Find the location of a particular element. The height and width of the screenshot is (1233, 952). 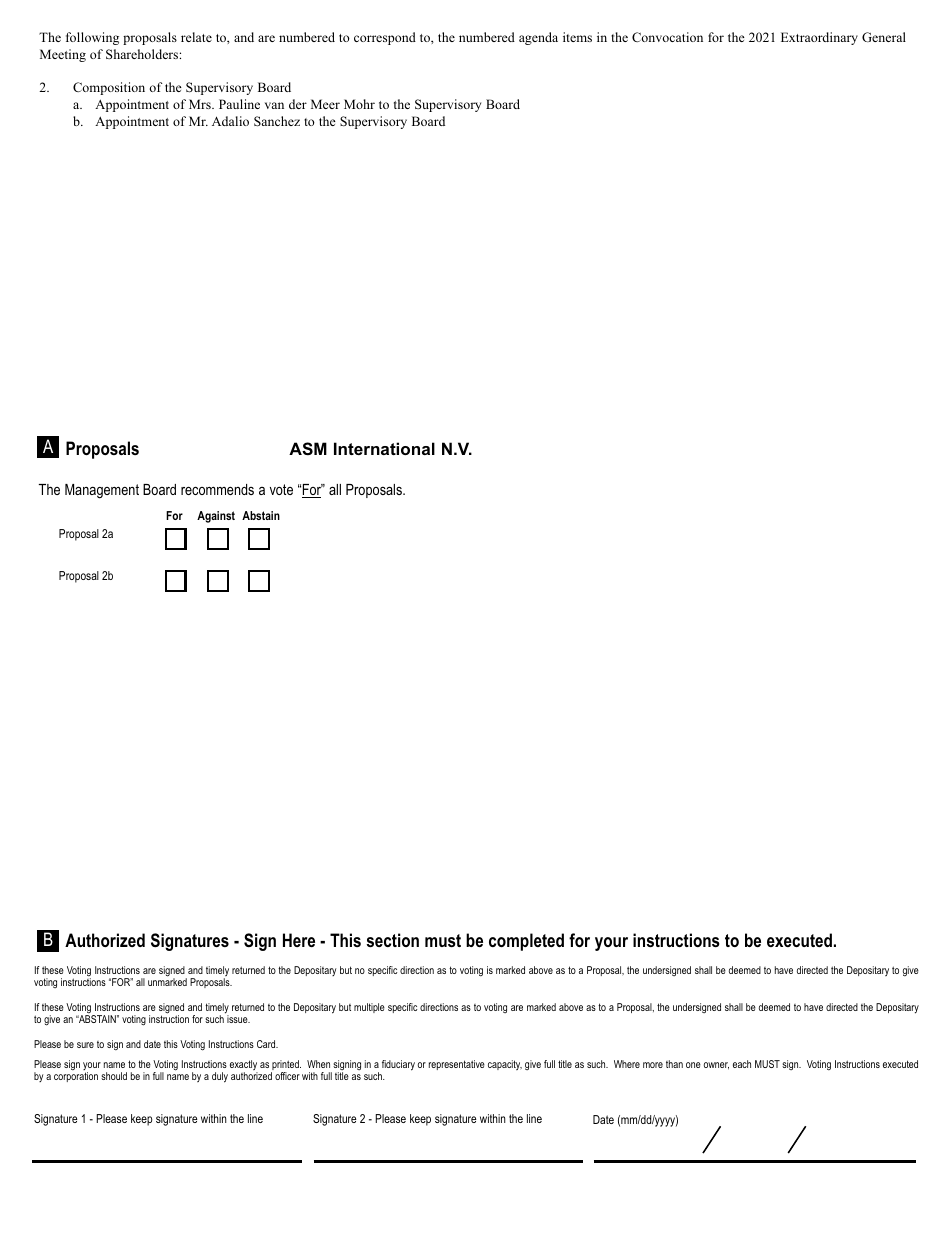

each is located at coordinates (742, 1064).
